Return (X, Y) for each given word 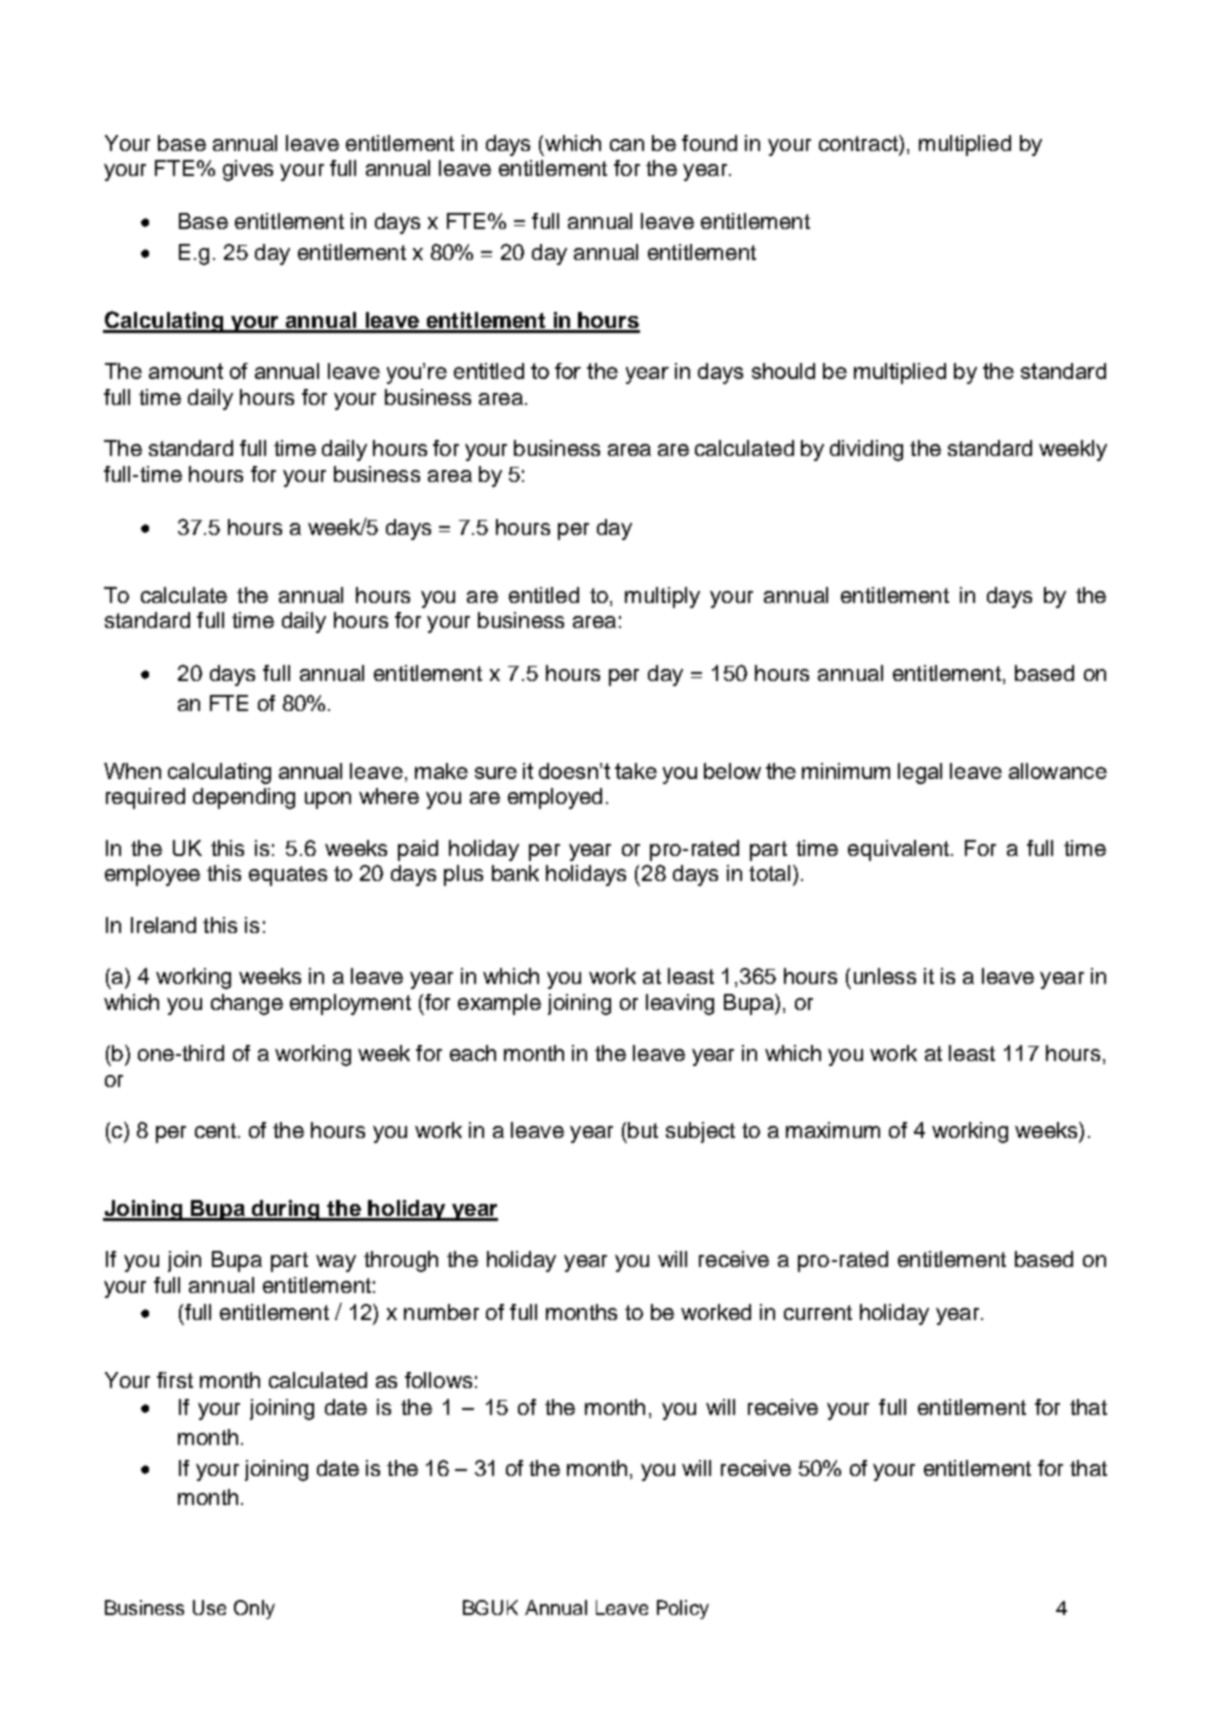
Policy (683, 1609)
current (818, 1312)
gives (248, 170)
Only (254, 1609)
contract (859, 143)
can (627, 145)
